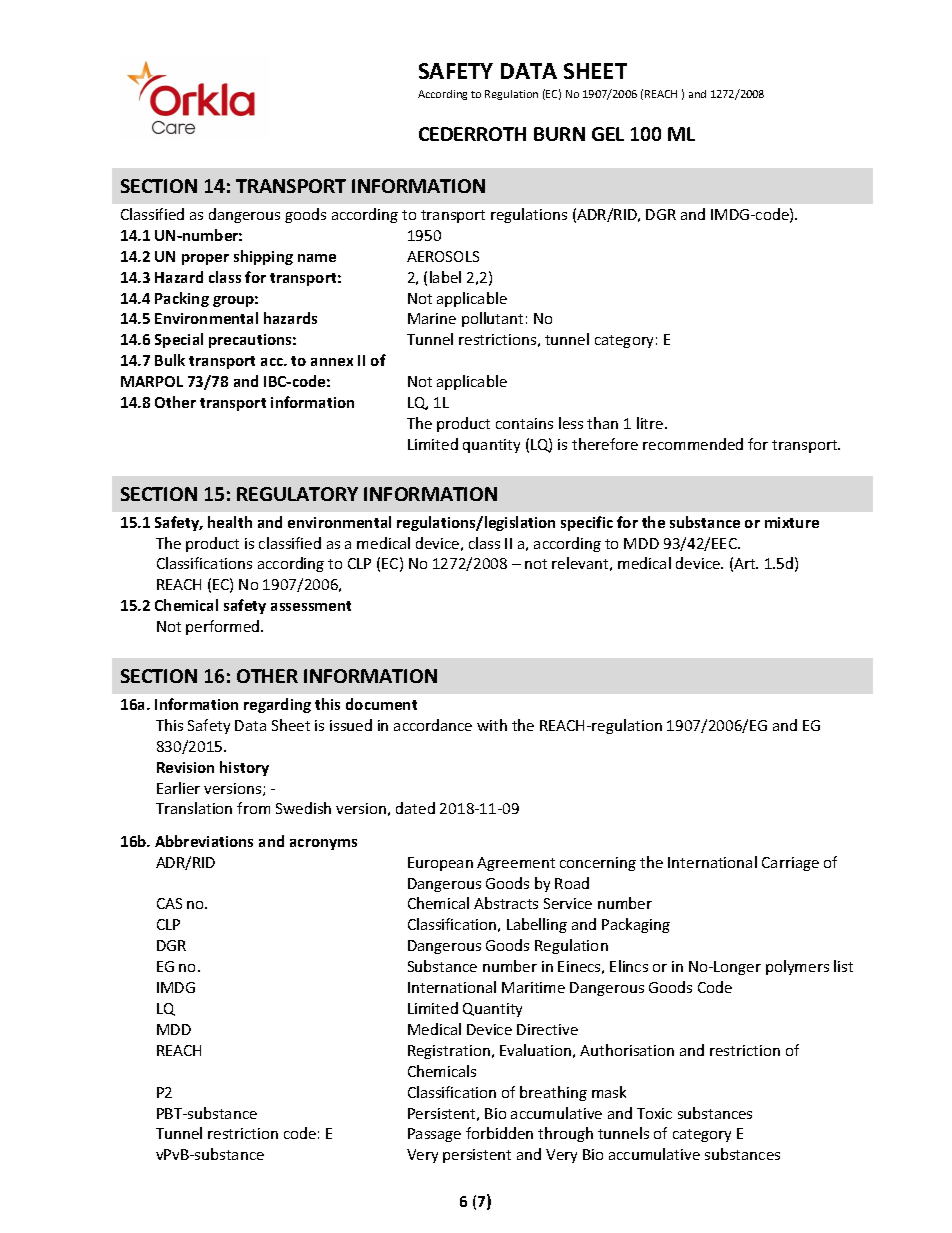  I want to click on performed, so click(224, 627).
